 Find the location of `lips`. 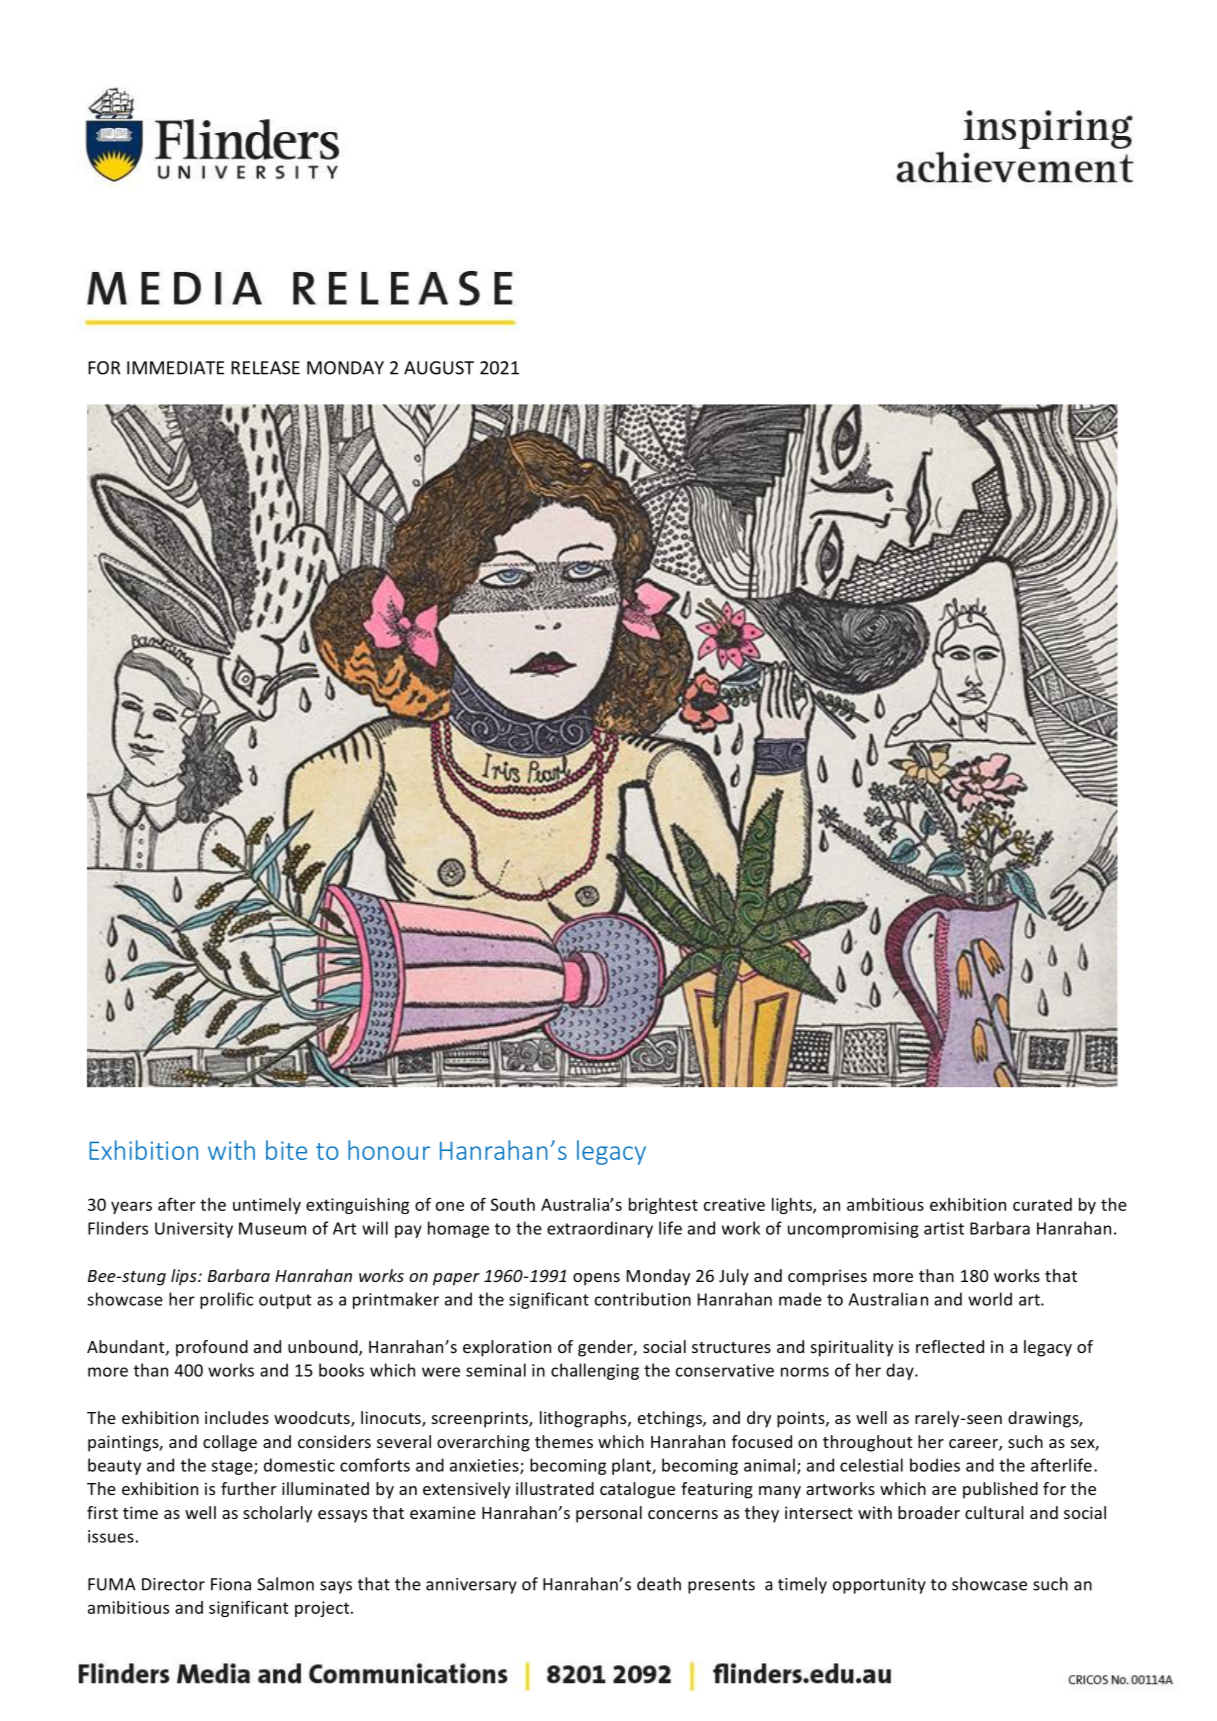

lips is located at coordinates (185, 1277).
